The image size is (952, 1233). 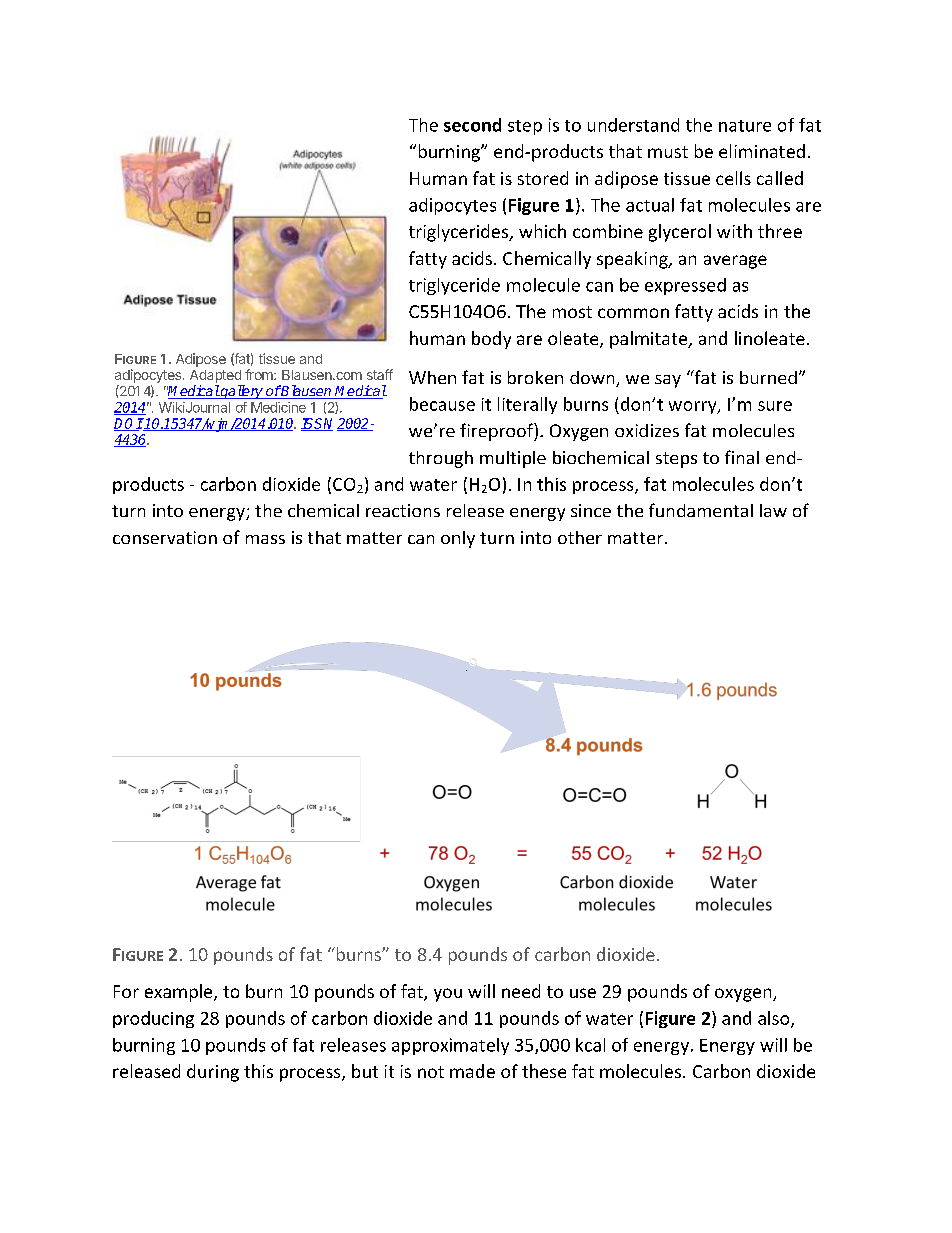 I want to click on example, so click(x=180, y=993).
